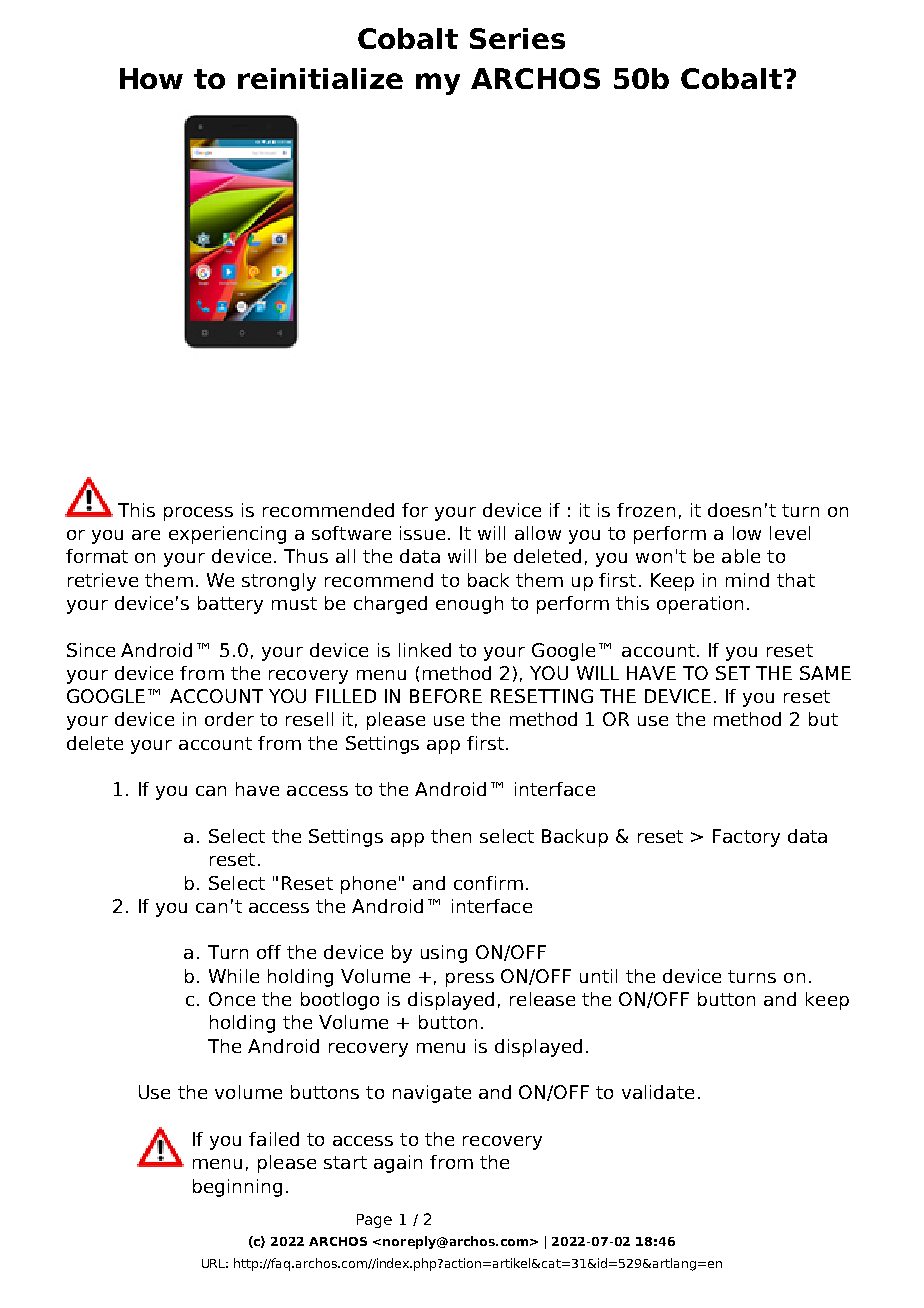 Image resolution: width=924 pixels, height=1308 pixels. Describe the element at coordinates (151, 78) in the screenshot. I see `How` at that location.
